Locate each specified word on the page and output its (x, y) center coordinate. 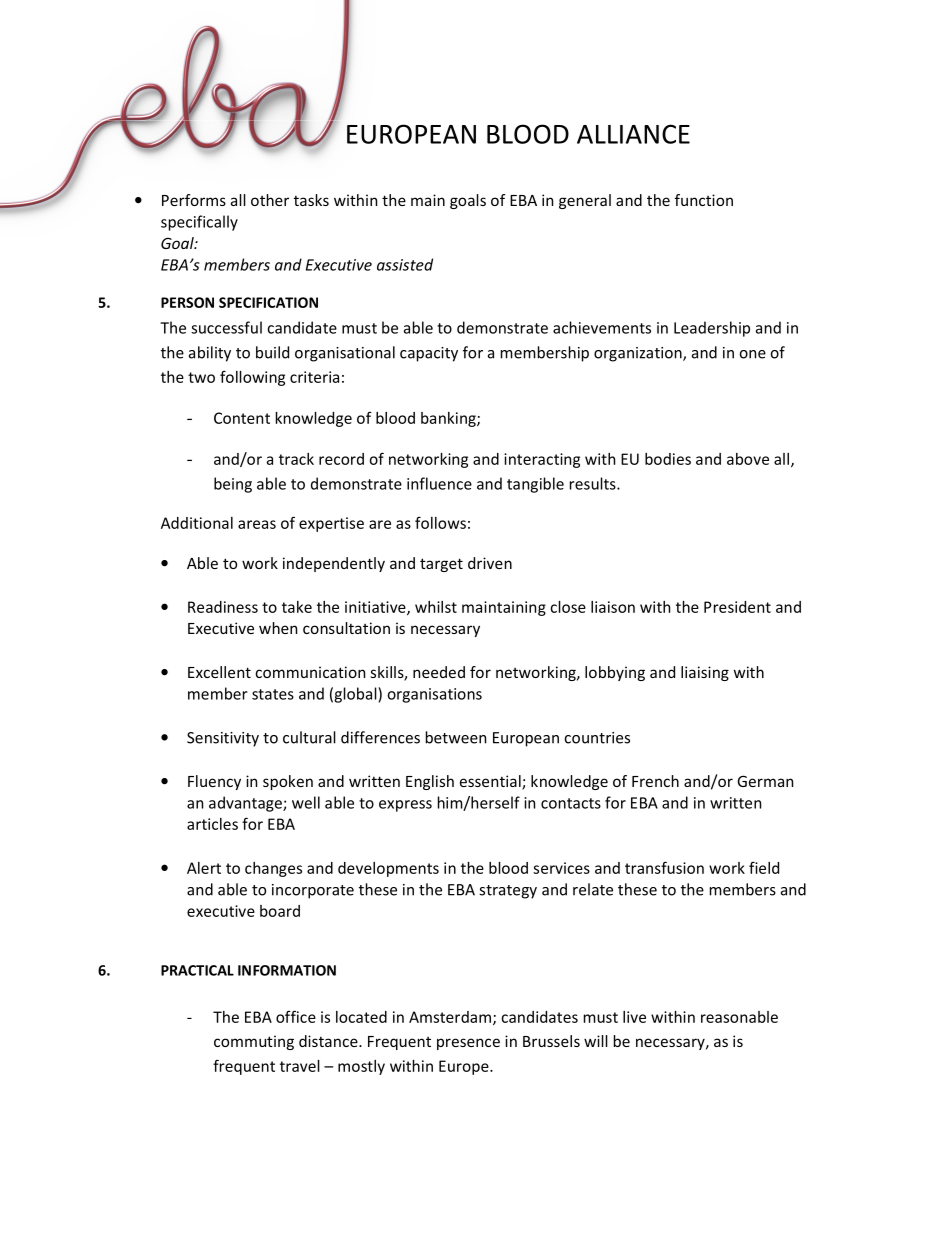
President (737, 607)
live (634, 1017)
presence (468, 1044)
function (704, 200)
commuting (254, 1042)
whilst (436, 607)
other (270, 200)
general (585, 201)
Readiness (223, 607)
